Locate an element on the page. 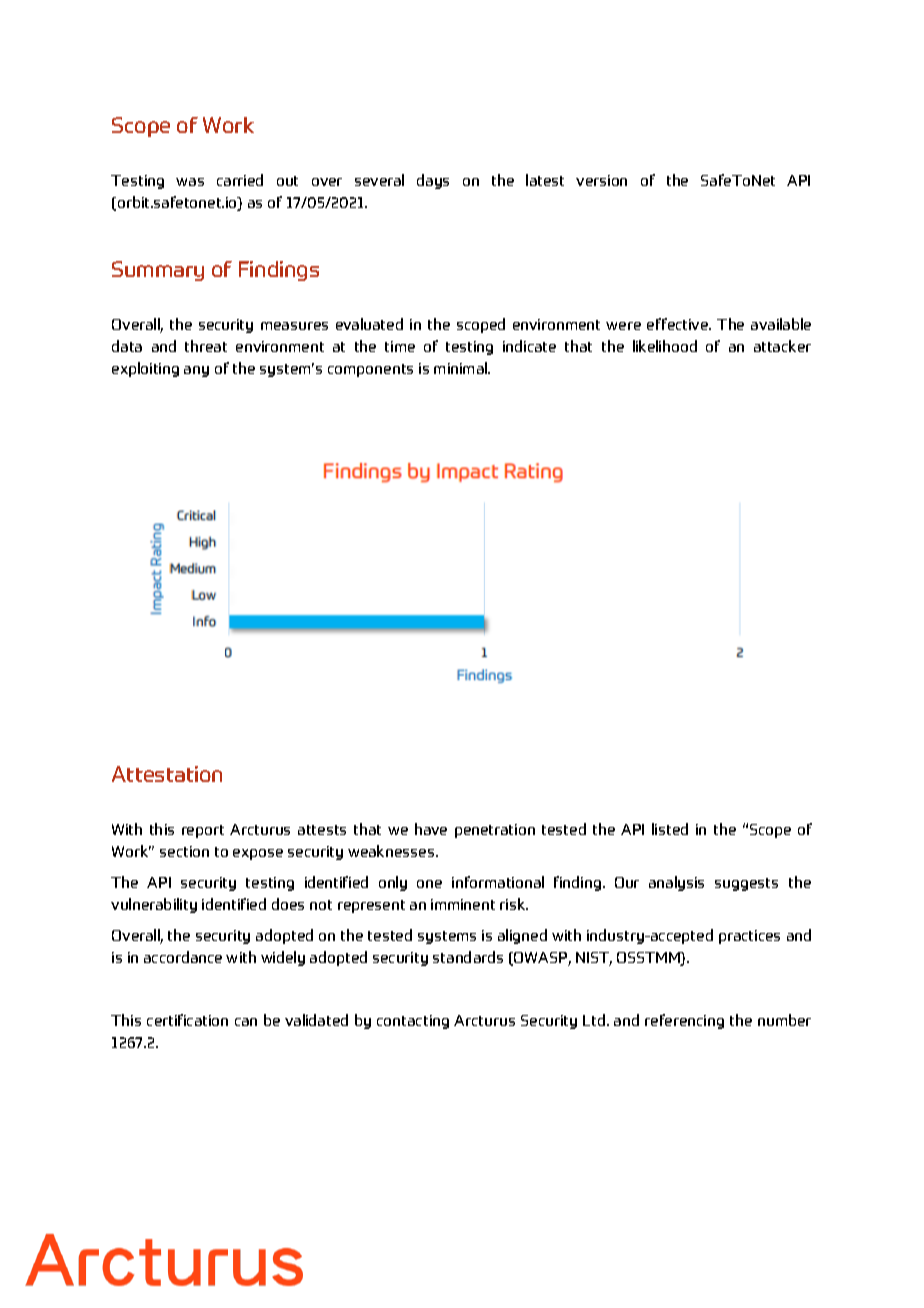  any is located at coordinates (196, 371).
